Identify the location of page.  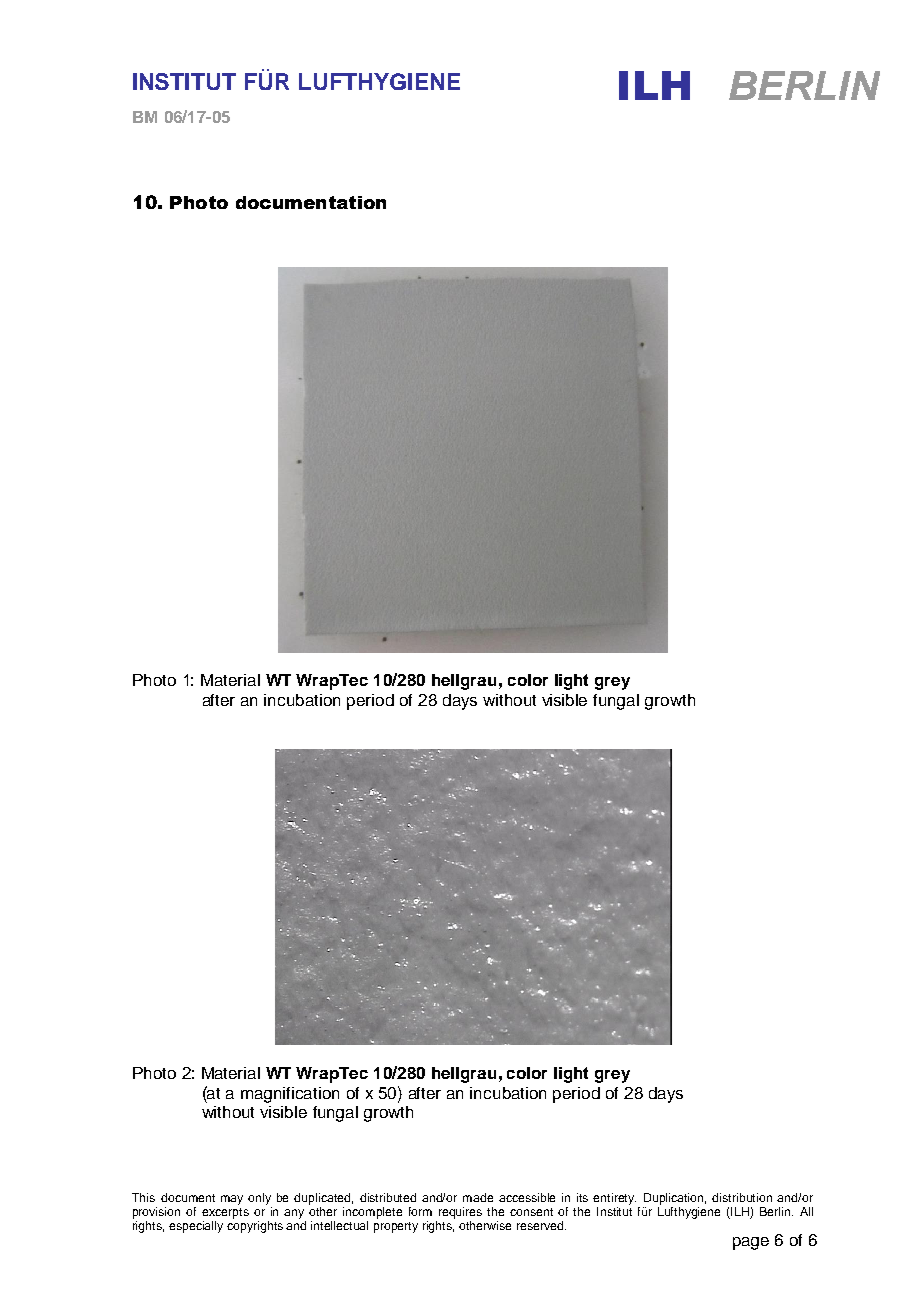
(751, 1243).
